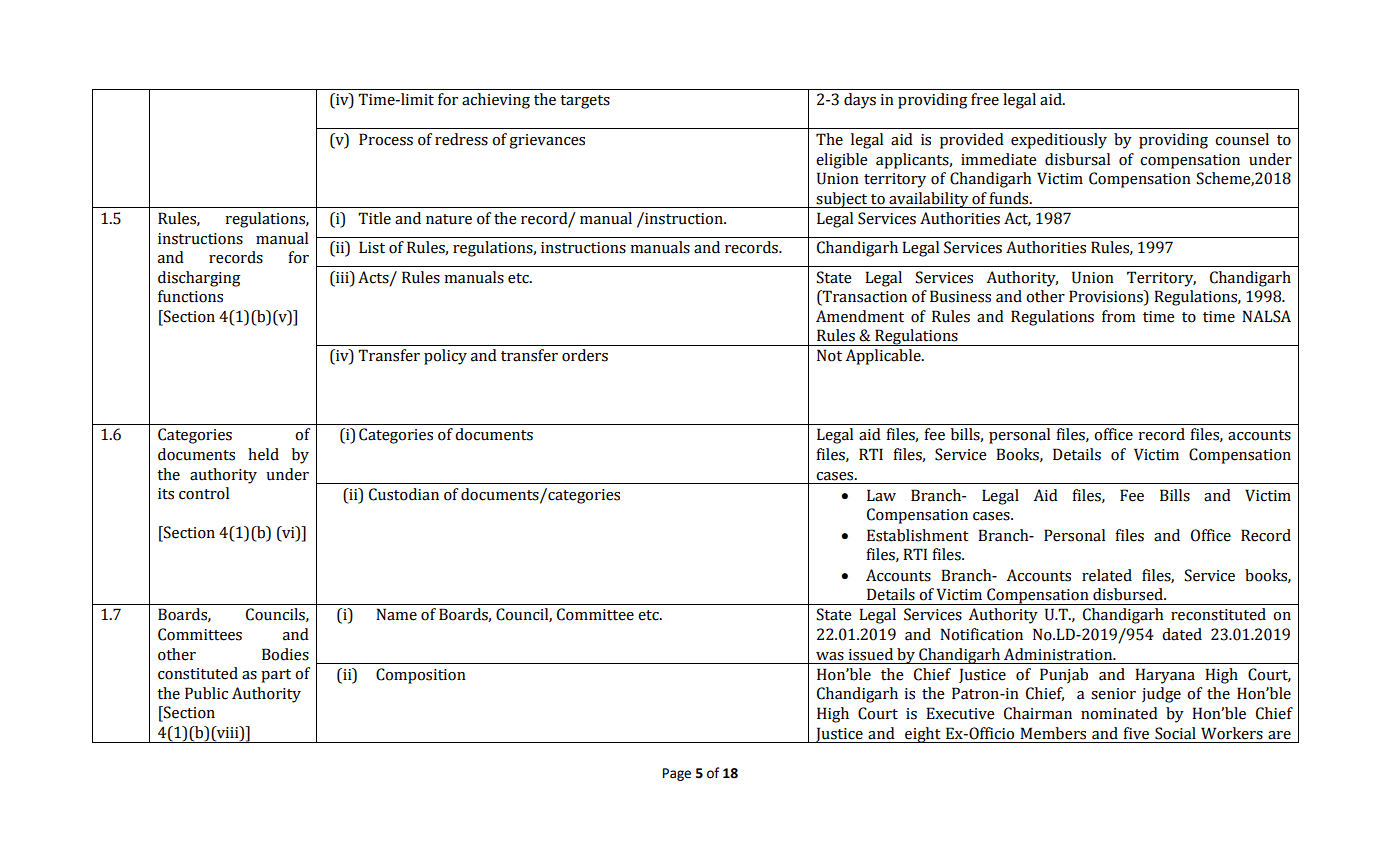 This screenshot has height=850, width=1400. What do you see at coordinates (1118, 316) in the screenshot?
I see `from` at bounding box center [1118, 316].
